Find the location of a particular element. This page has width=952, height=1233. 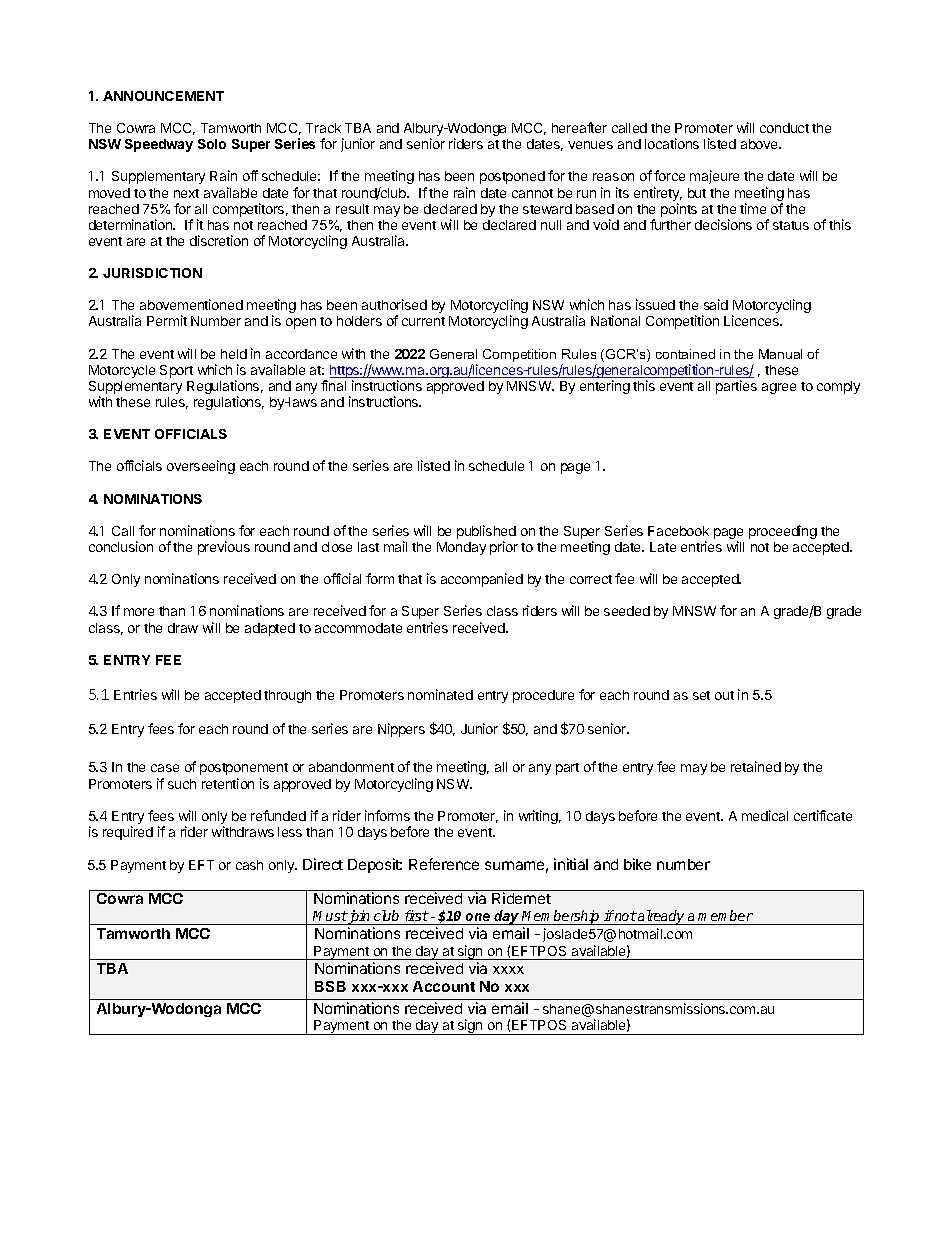

medical is located at coordinates (765, 815).
